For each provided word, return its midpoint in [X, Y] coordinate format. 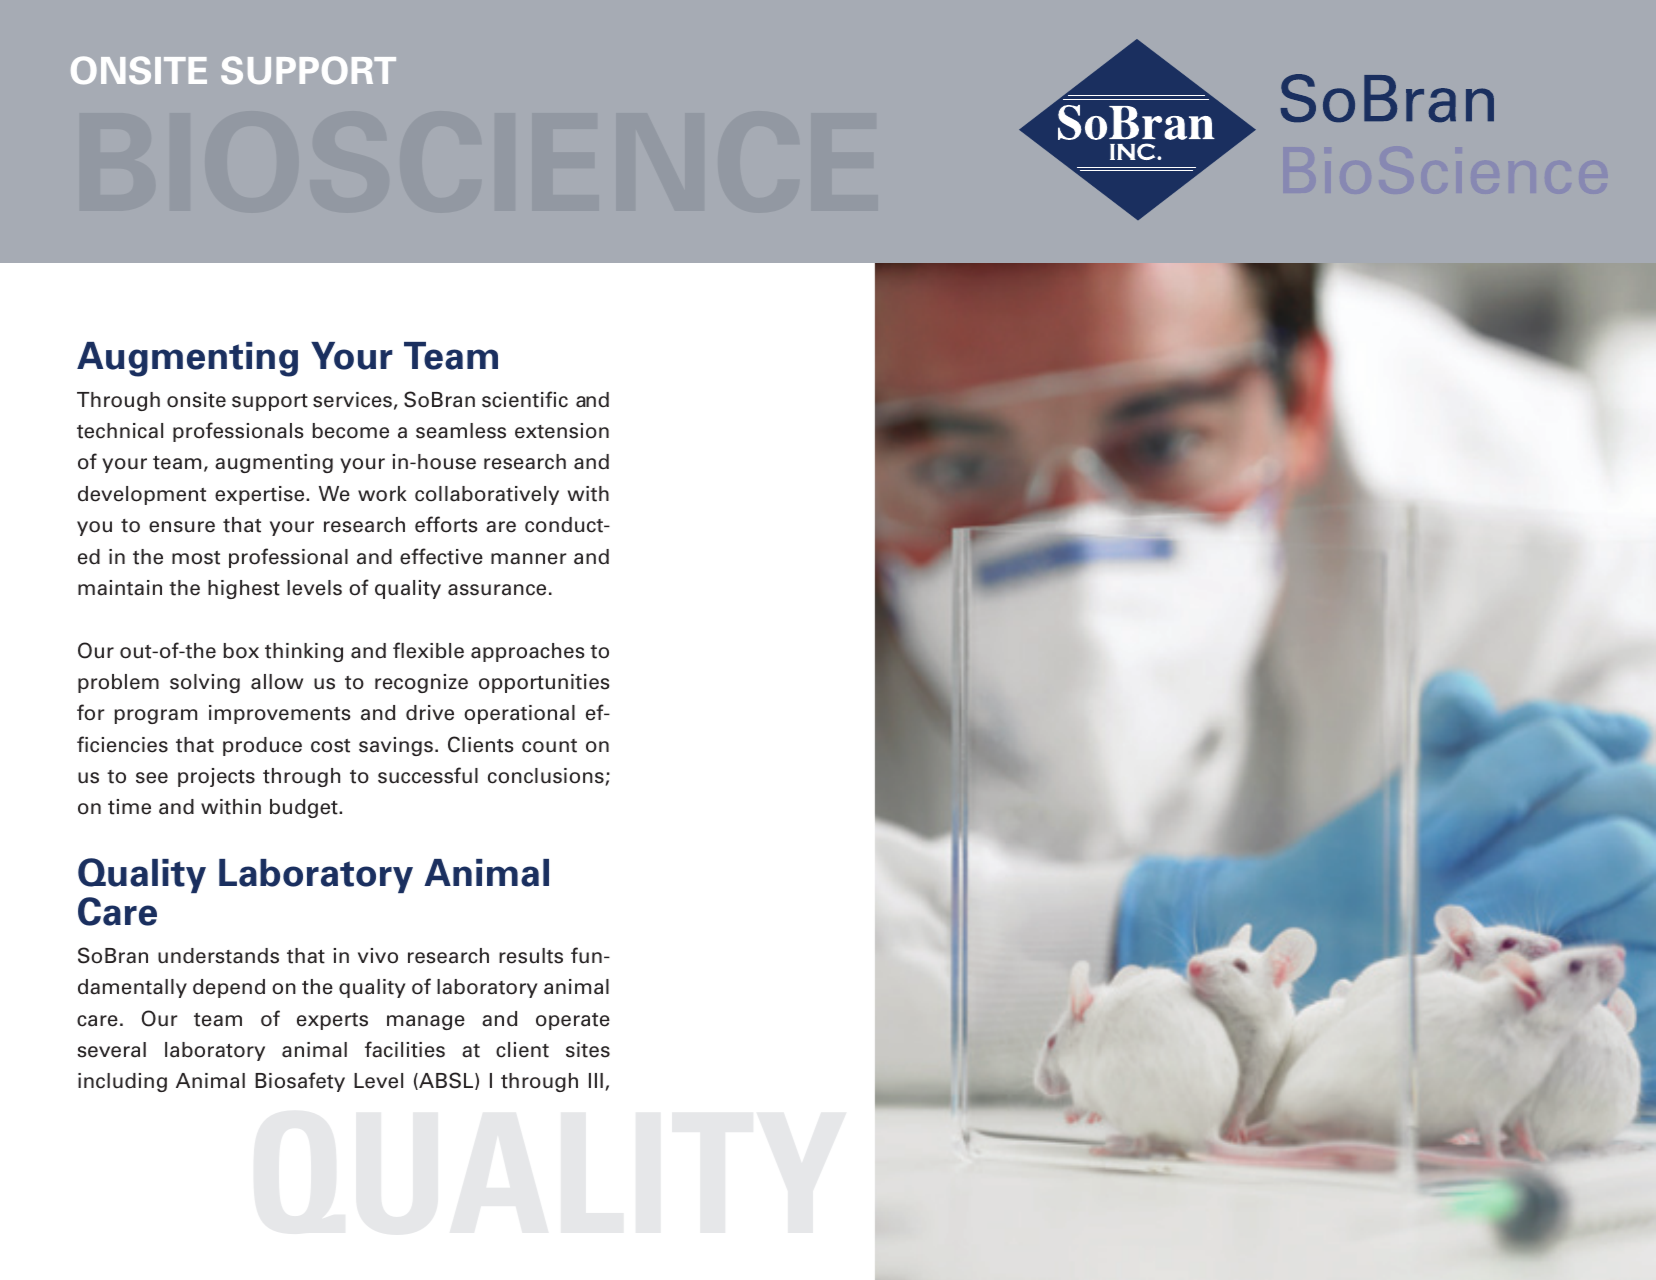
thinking [304, 652]
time [129, 807]
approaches [527, 652]
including [122, 1082]
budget [305, 808]
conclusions [547, 777]
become [350, 431]
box [241, 651]
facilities [405, 1049]
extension [562, 431]
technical [120, 431]
